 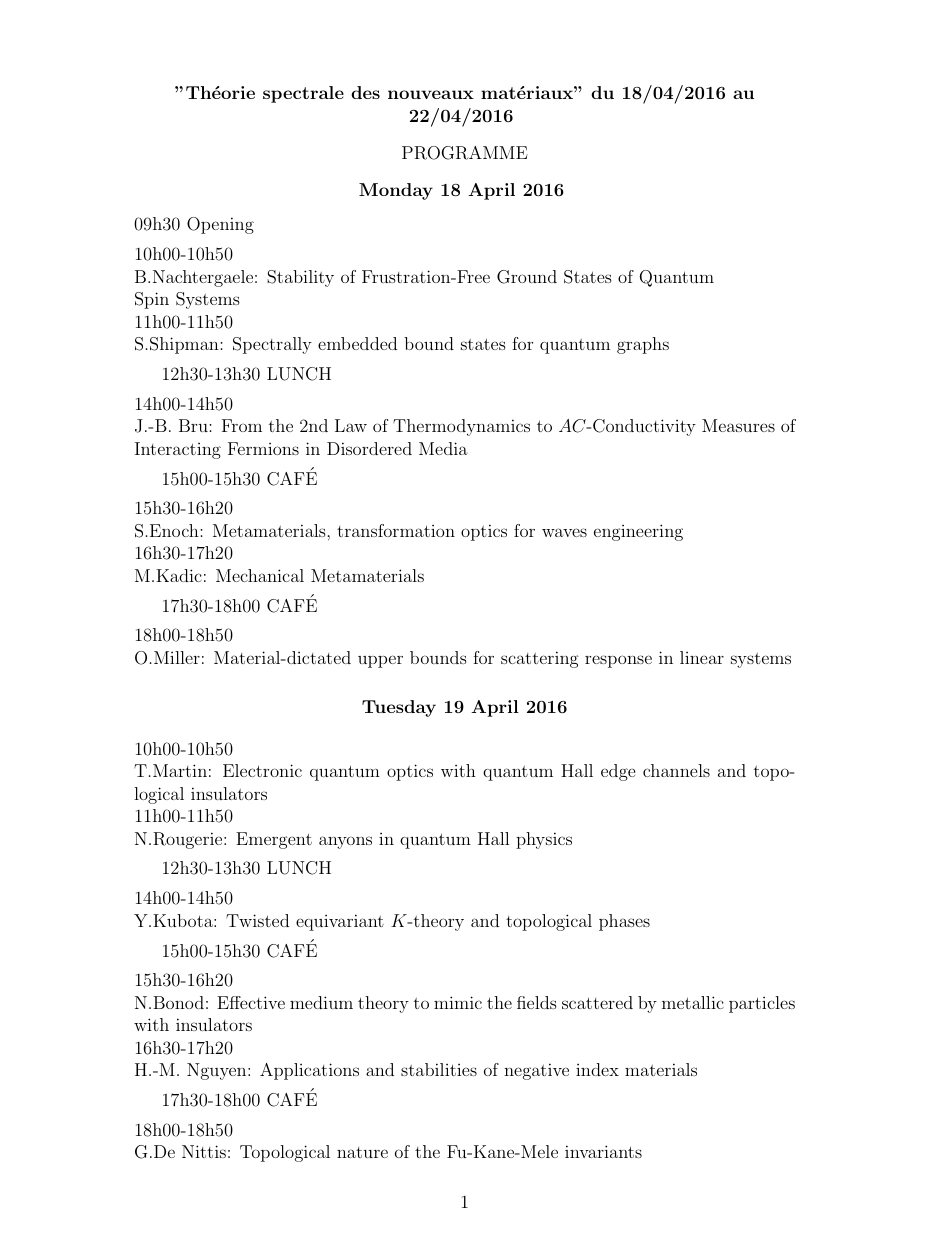 I want to click on linear, so click(x=702, y=657).
